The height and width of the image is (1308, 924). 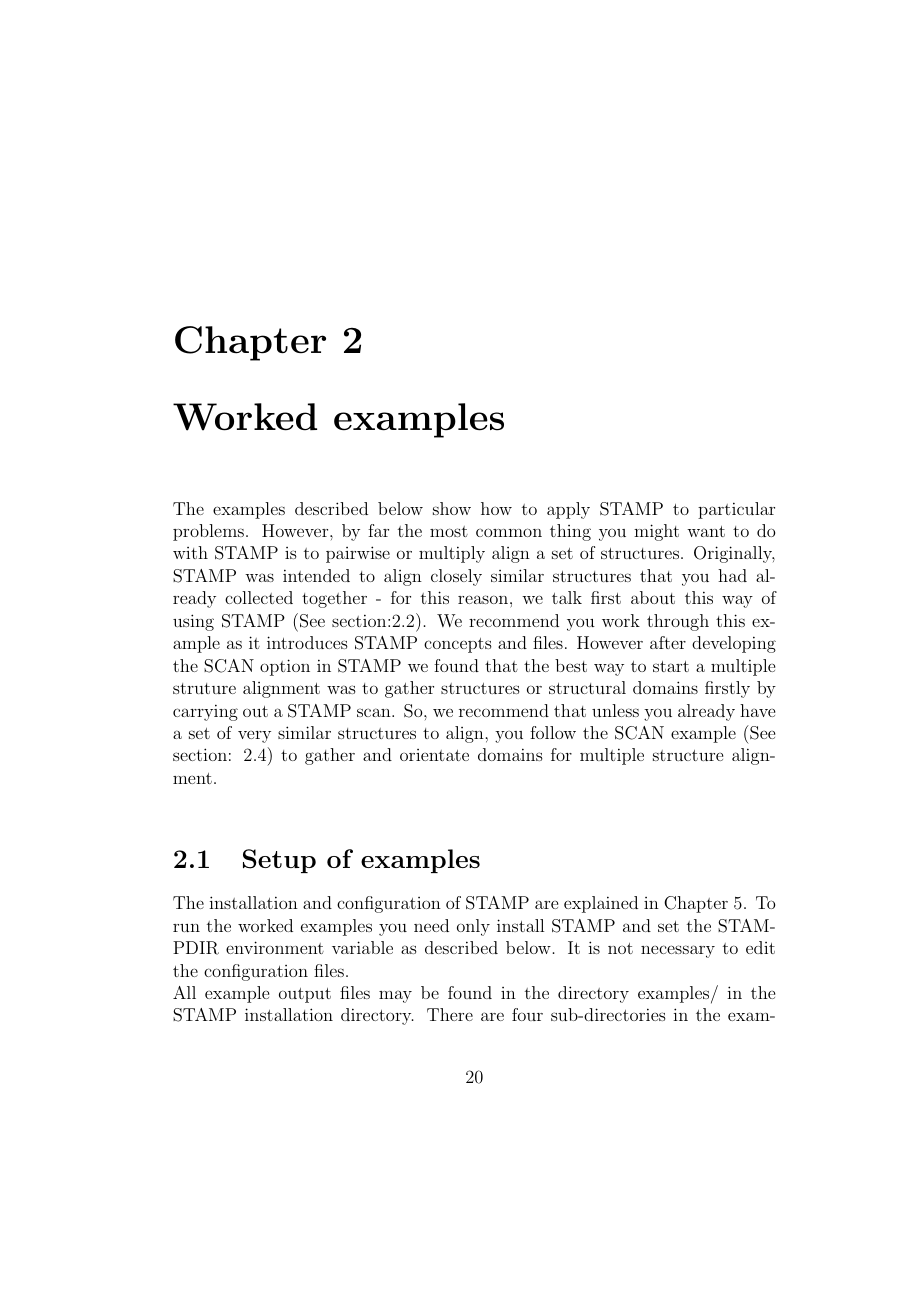 I want to click on Setup, so click(x=279, y=861).
